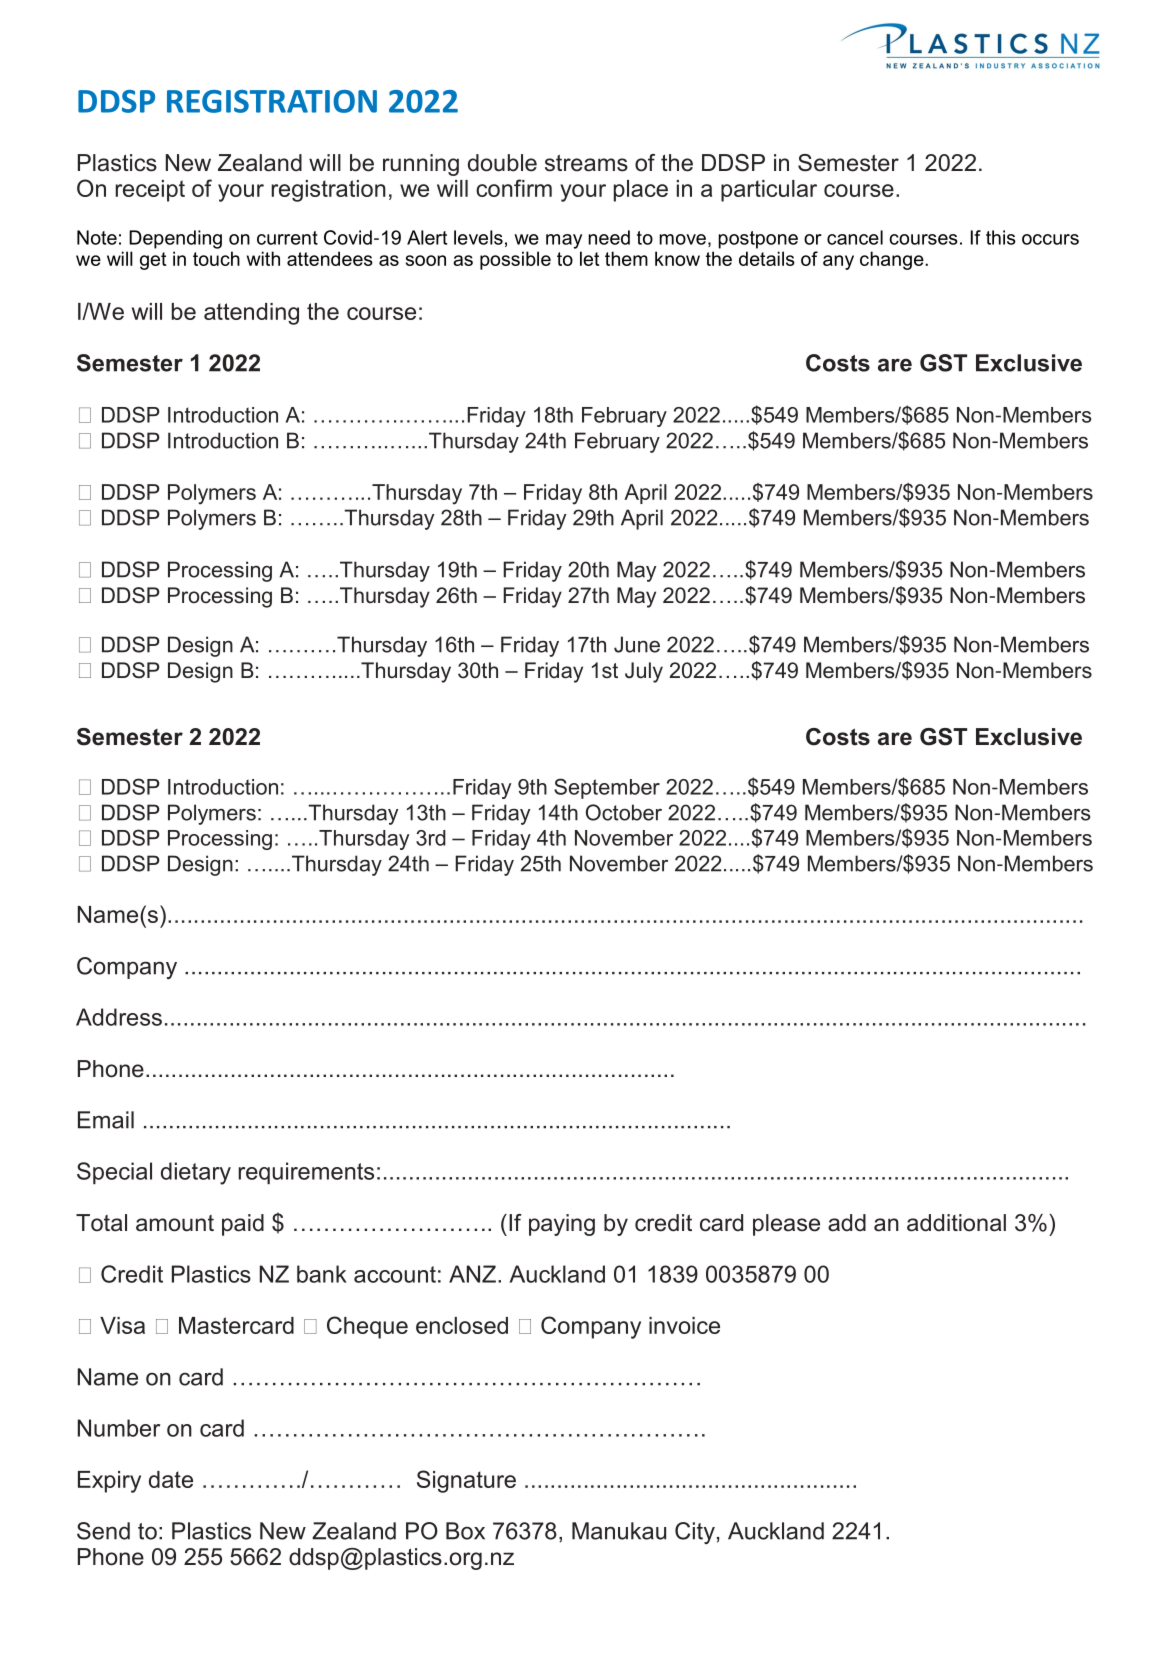  Describe the element at coordinates (175, 239) in the image. I see `Depending` at that location.
